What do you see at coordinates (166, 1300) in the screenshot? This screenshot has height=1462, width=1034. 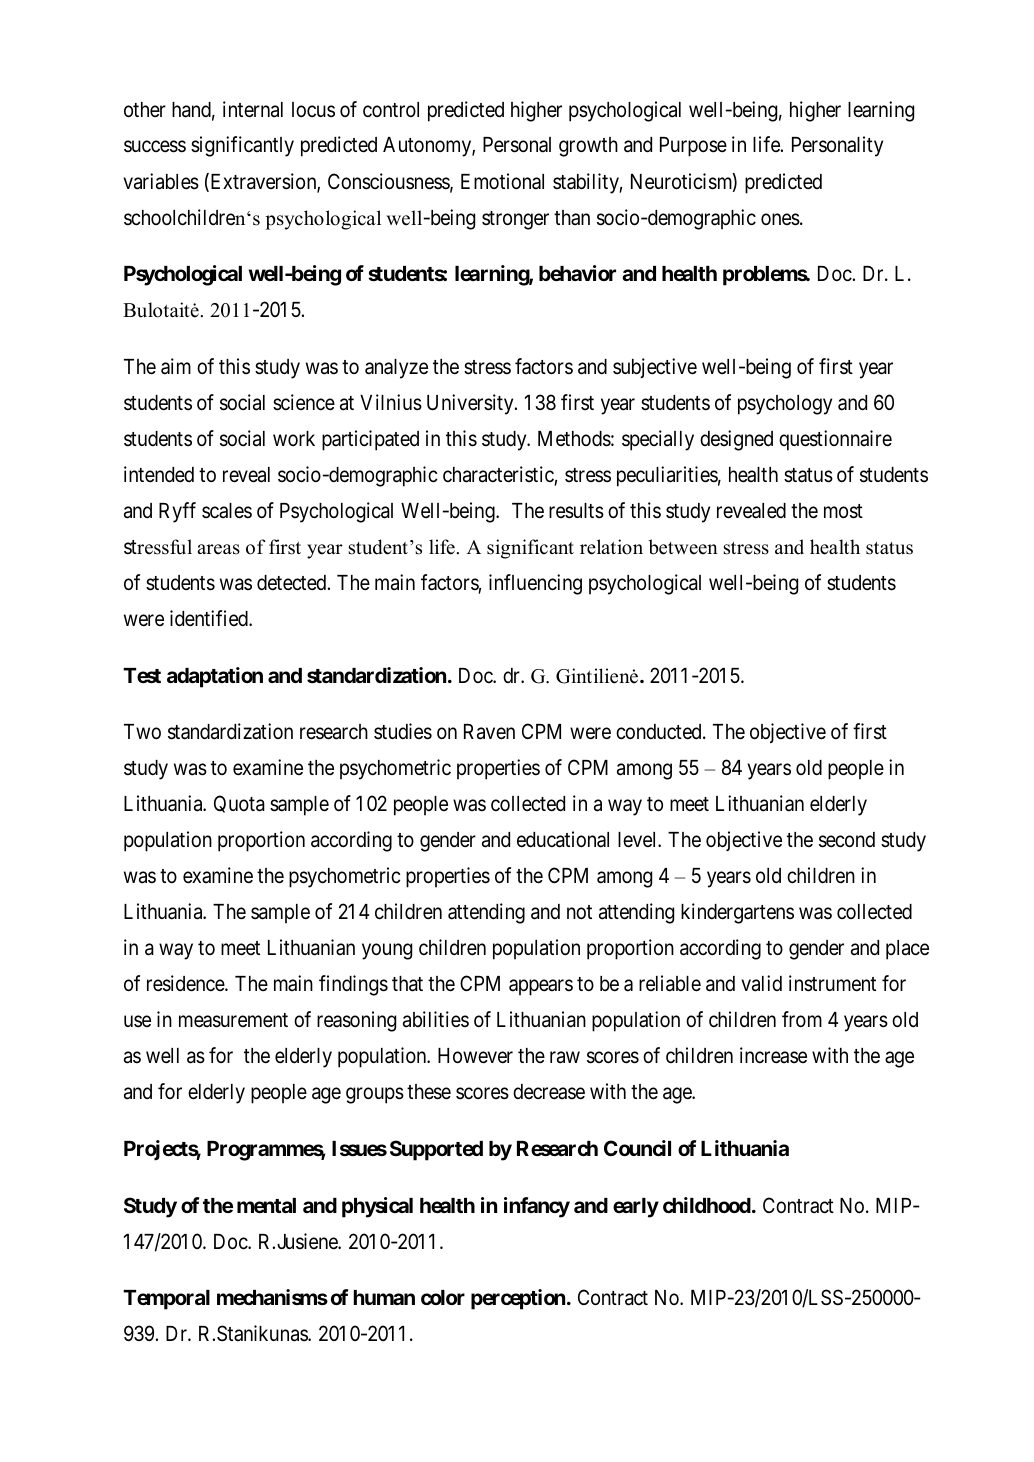 I see `Temporal` at bounding box center [166, 1300].
